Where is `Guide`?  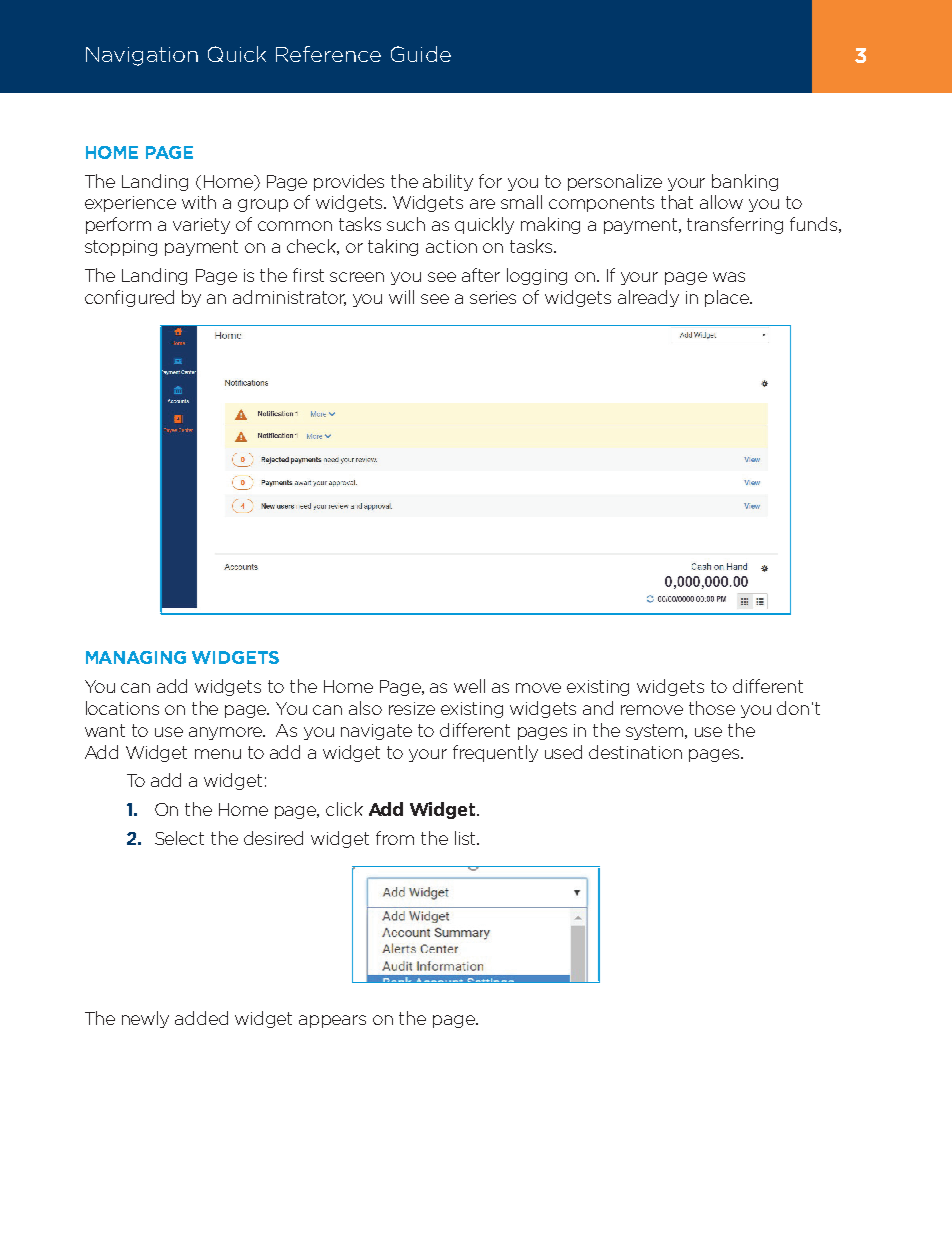 Guide is located at coordinates (421, 54).
